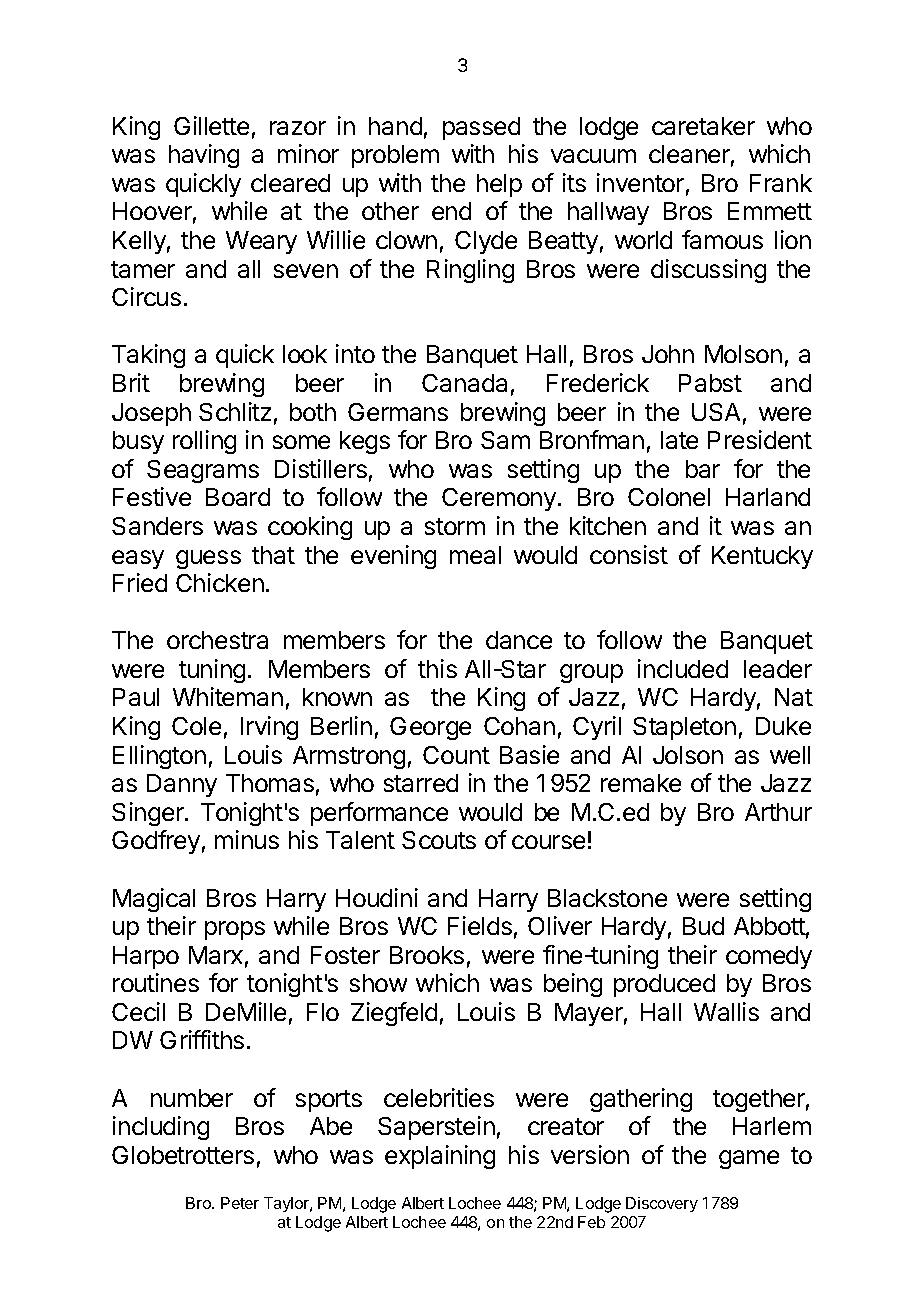  Describe the element at coordinates (437, 668) in the document. I see `this` at that location.
